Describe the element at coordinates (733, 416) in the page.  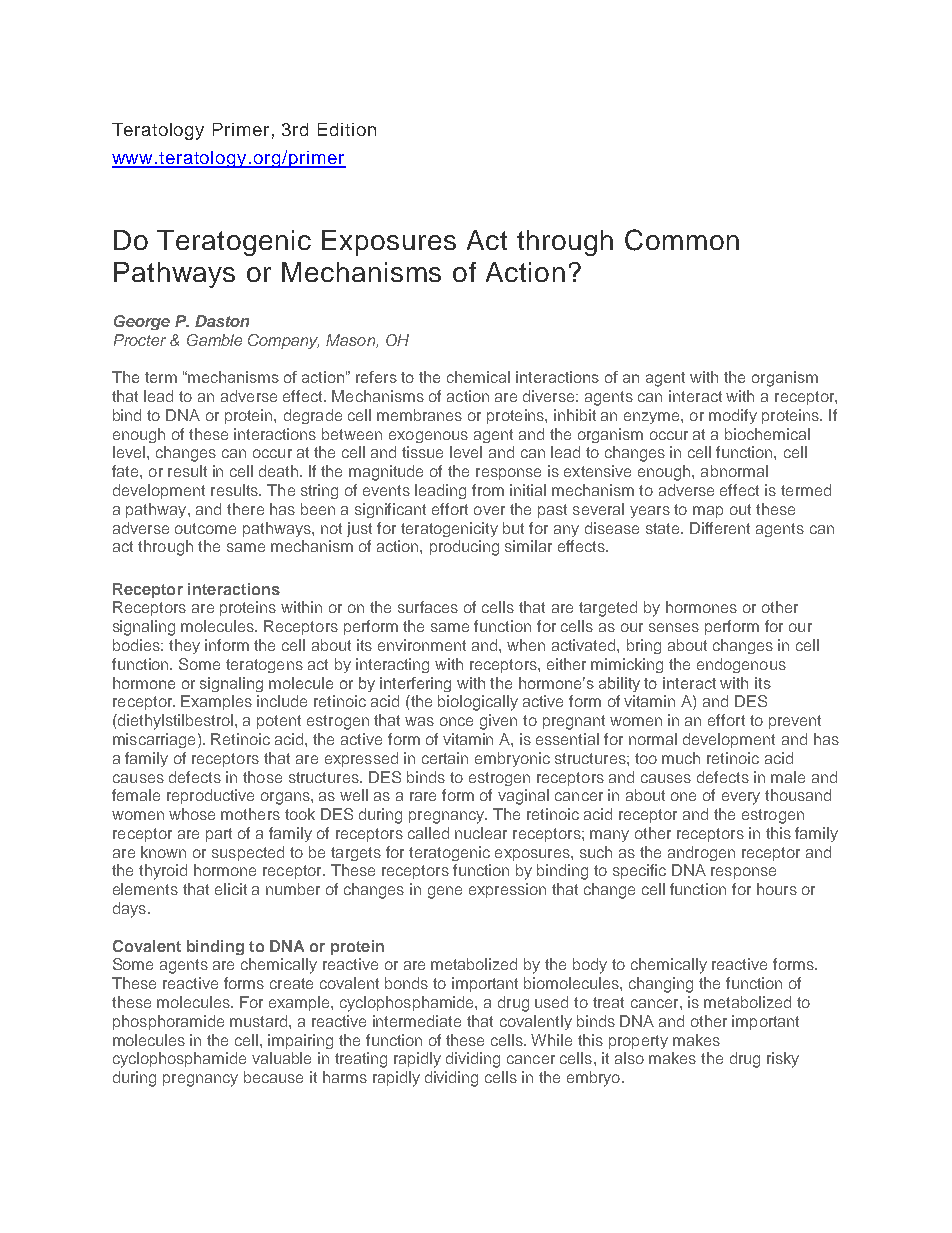
I see `modify` at that location.
